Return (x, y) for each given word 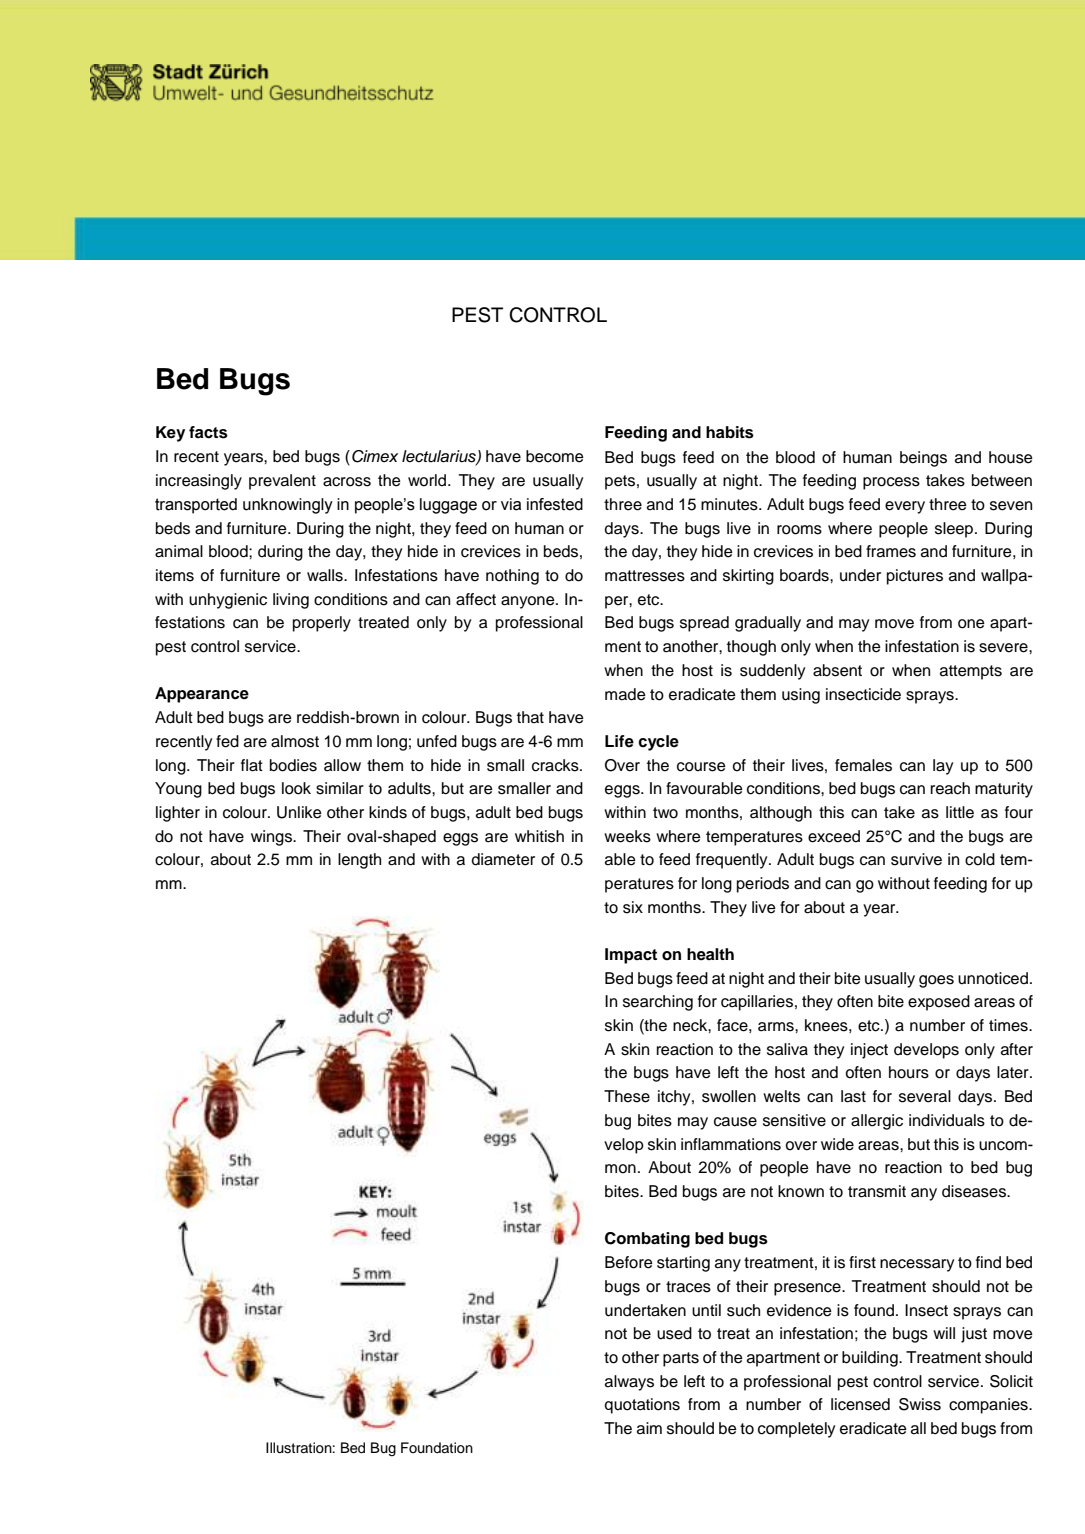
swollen (729, 1096)
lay (943, 767)
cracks (556, 765)
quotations (642, 1406)
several (925, 1096)
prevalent (282, 482)
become (555, 456)
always (629, 1383)
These (627, 1096)
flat (252, 765)
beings (923, 459)
